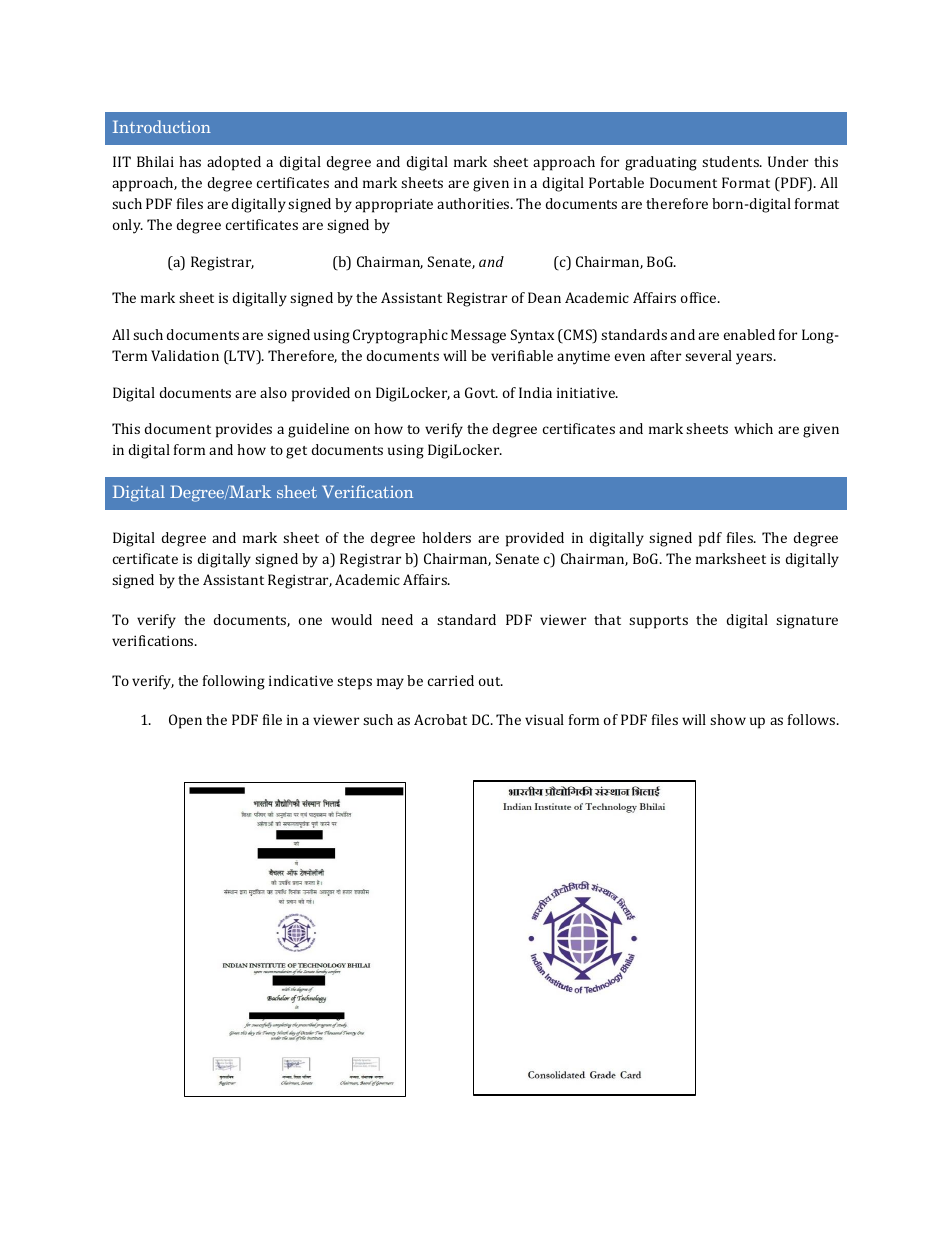 The height and width of the screenshot is (1233, 952). Describe the element at coordinates (446, 537) in the screenshot. I see `holders` at that location.
